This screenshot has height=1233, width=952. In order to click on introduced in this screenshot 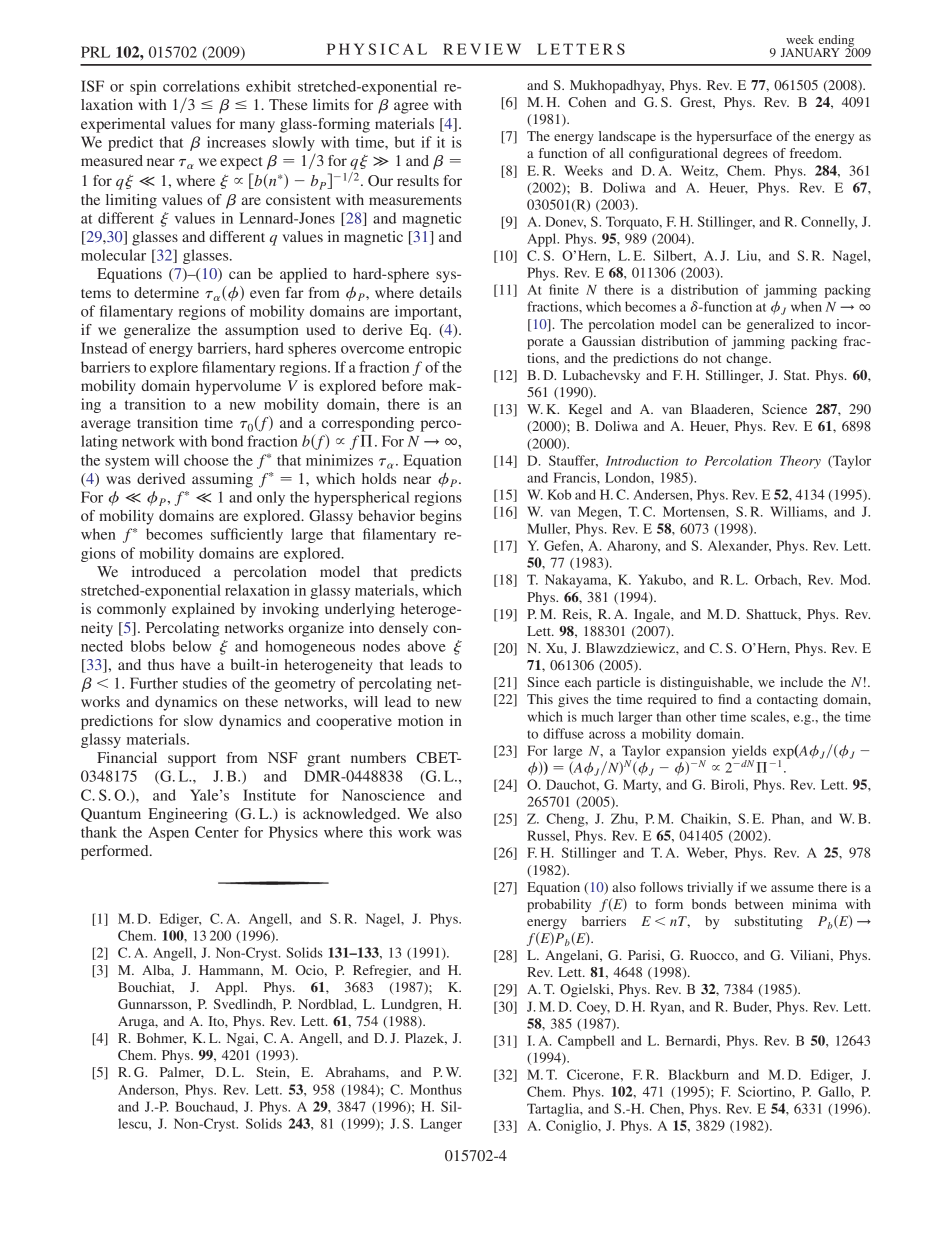, I will do `click(166, 571)`.
